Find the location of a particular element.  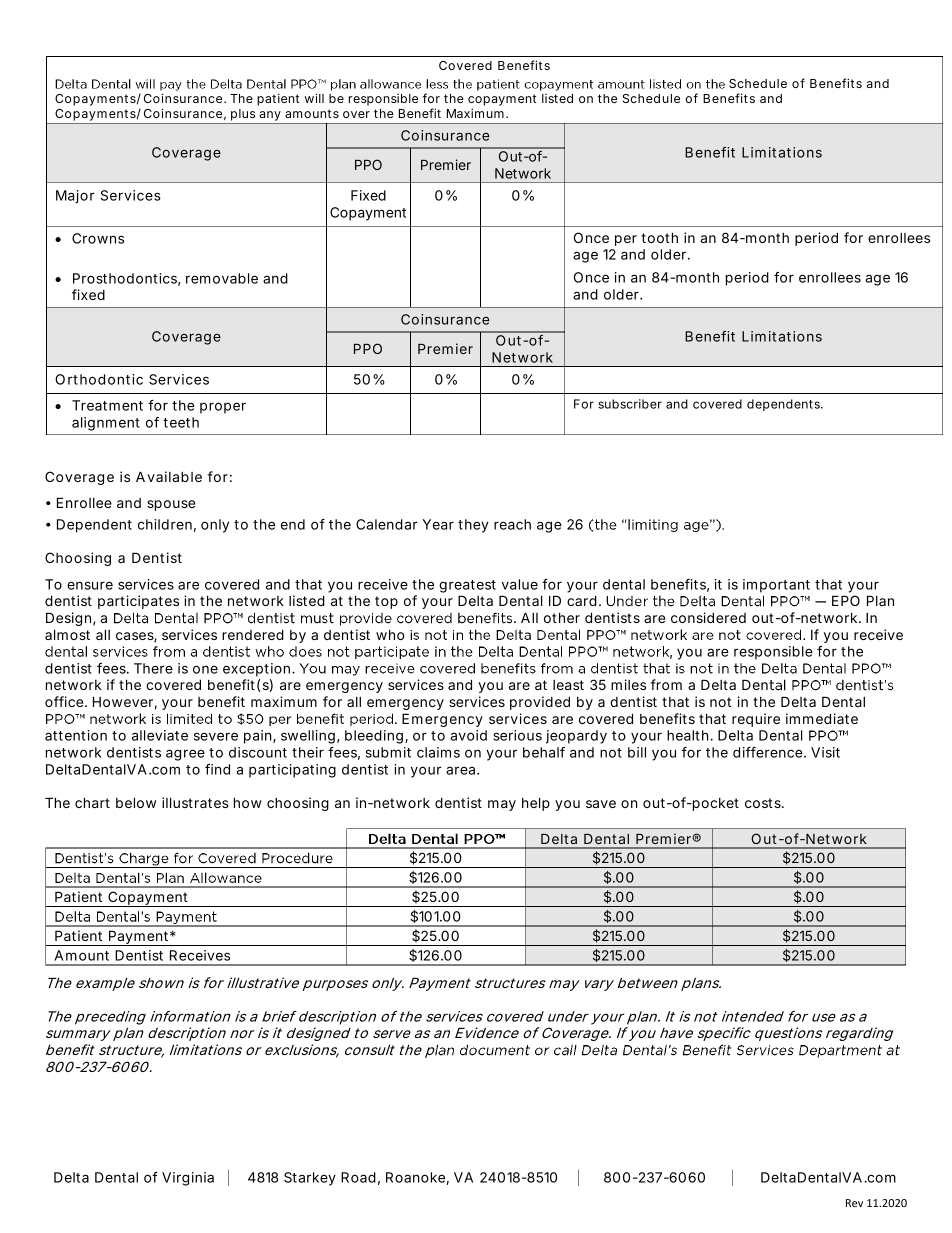

Rev is located at coordinates (854, 1203).
